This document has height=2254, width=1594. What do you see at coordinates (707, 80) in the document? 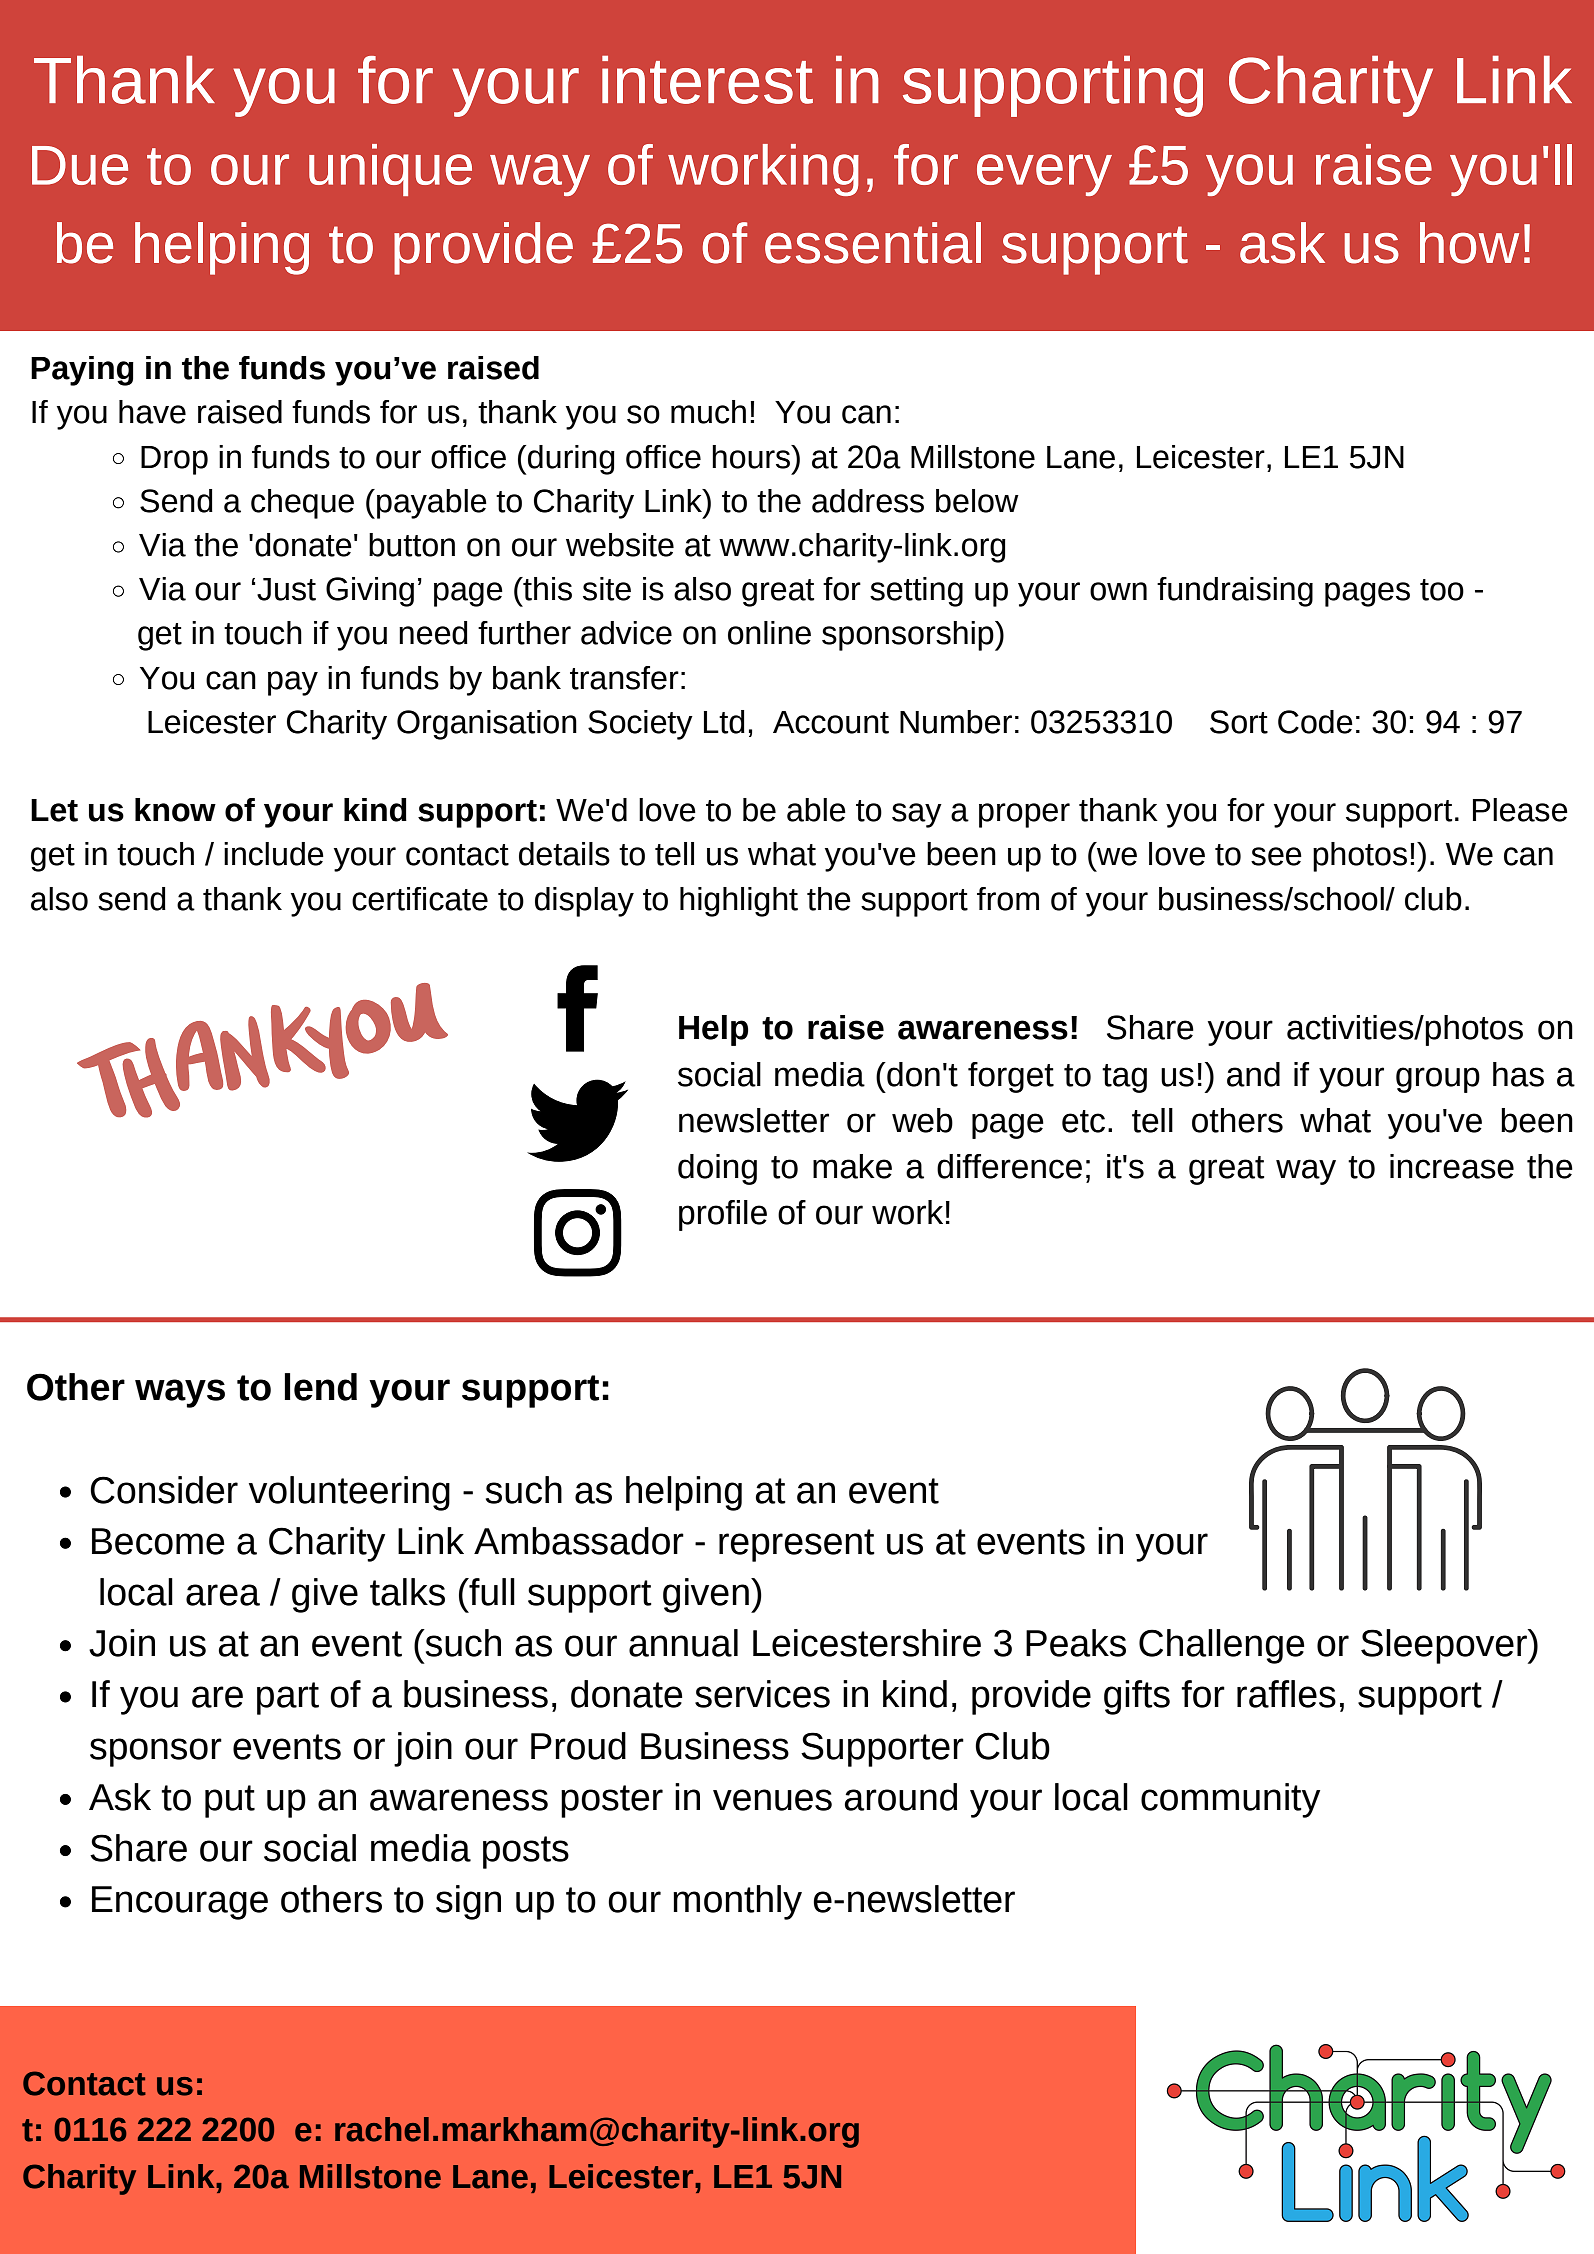
I see `interest` at bounding box center [707, 80].
